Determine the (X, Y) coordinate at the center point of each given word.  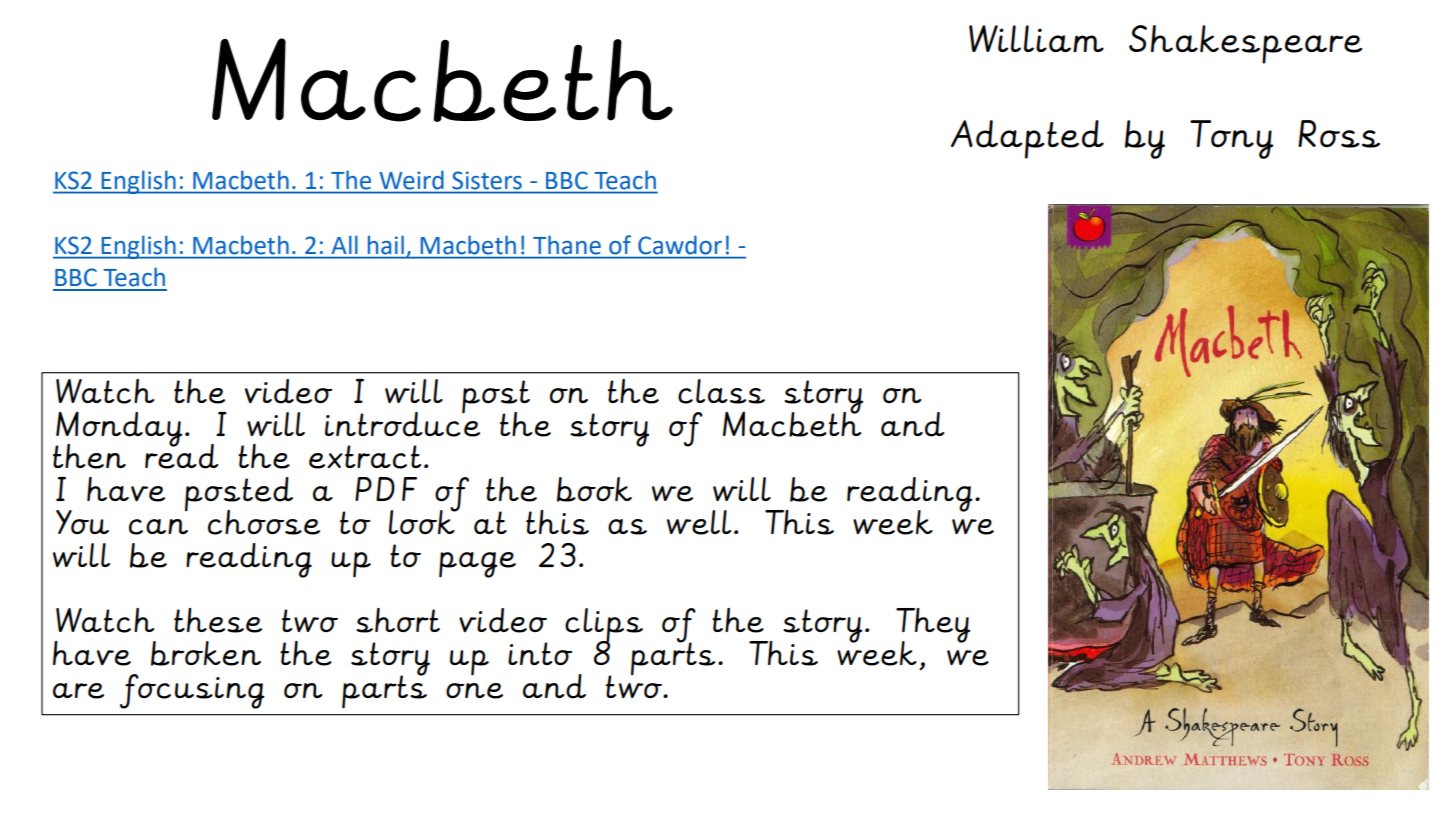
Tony (1232, 139)
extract (365, 457)
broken (206, 653)
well (699, 522)
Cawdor (680, 245)
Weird (411, 180)
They (933, 626)
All (344, 245)
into (540, 653)
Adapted (1027, 139)
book (594, 489)
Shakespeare (1245, 44)
